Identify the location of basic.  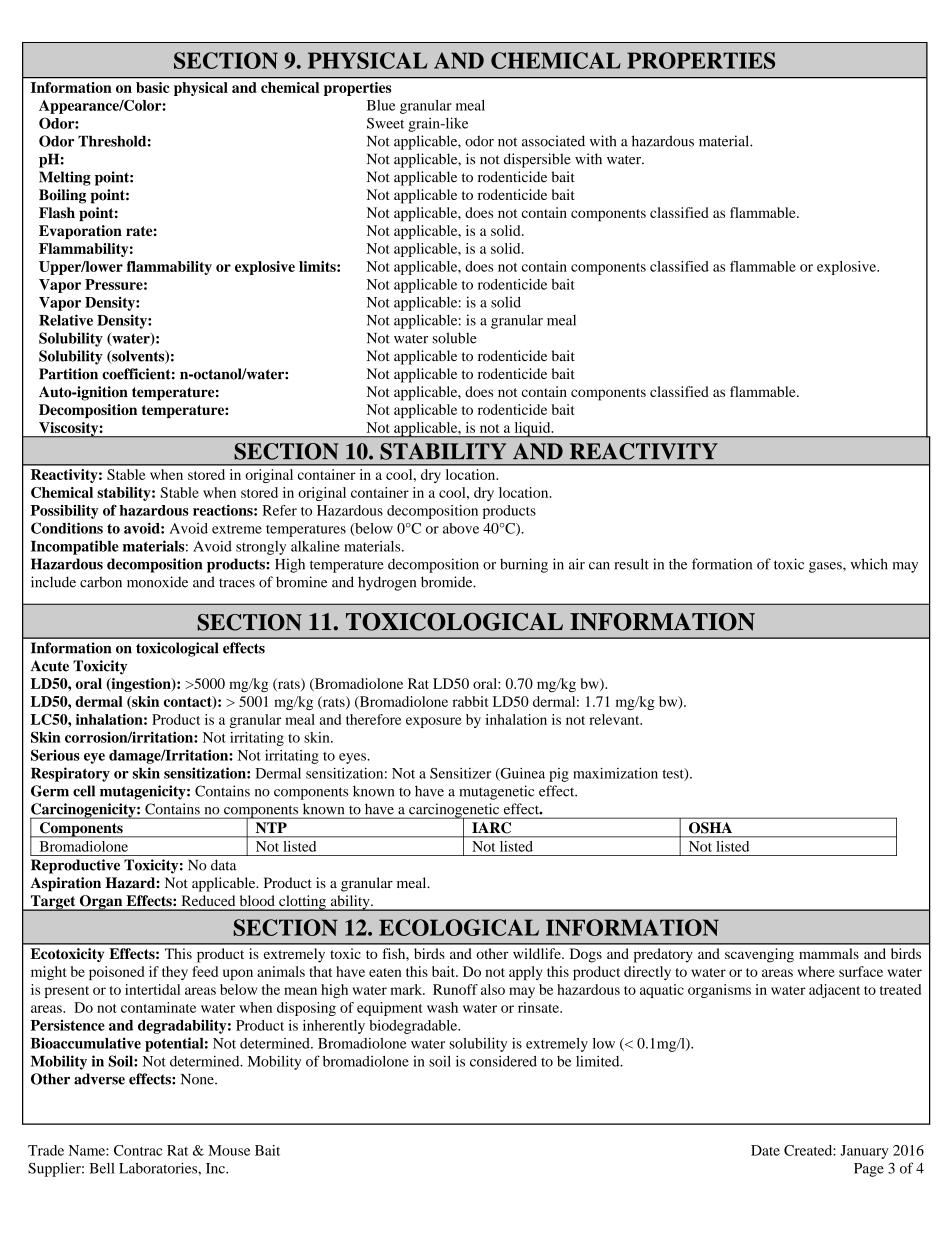
(152, 87).
